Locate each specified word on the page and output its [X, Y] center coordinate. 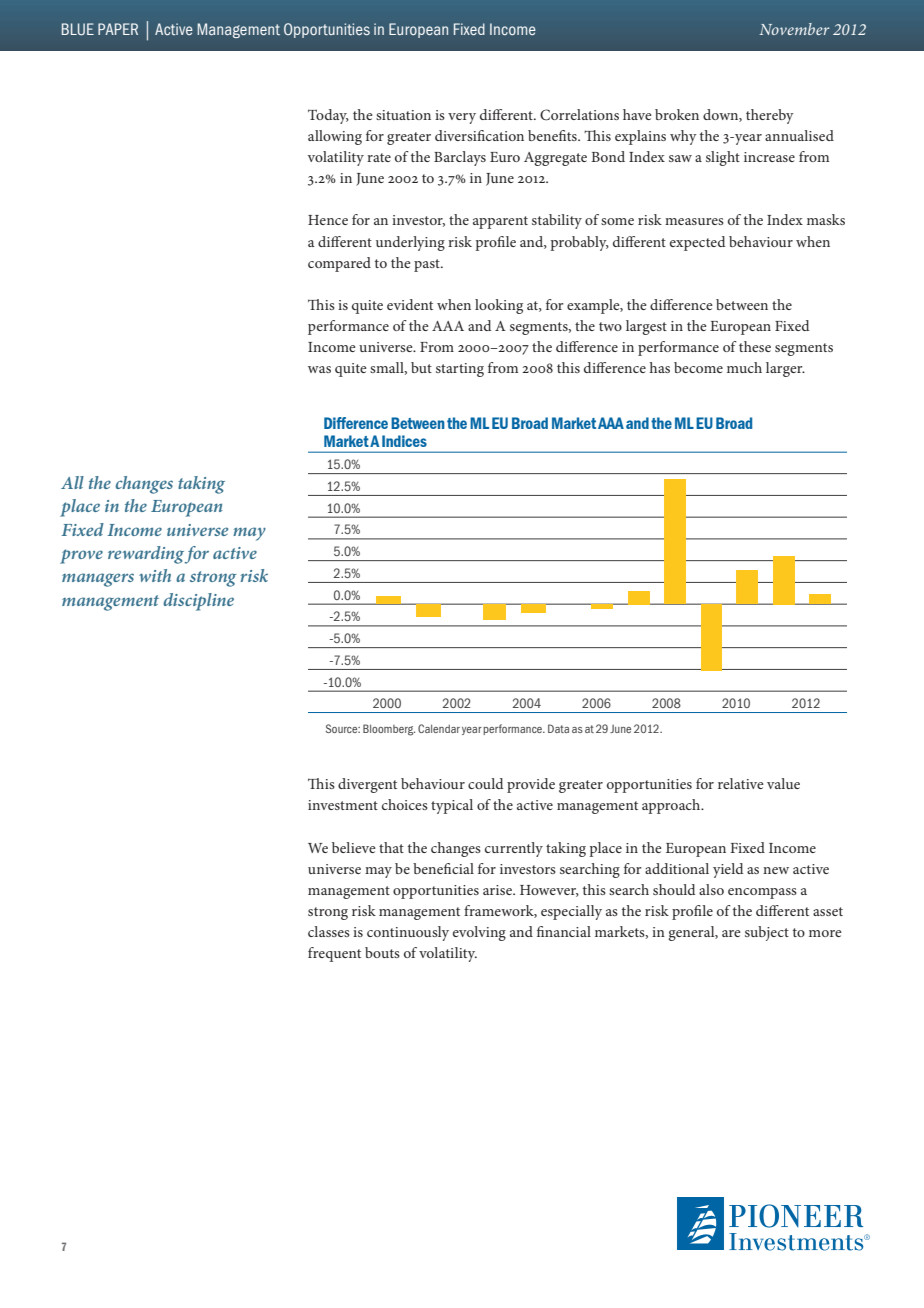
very [462, 118]
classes [329, 931]
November [794, 29]
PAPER [118, 29]
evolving [479, 933]
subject [767, 933]
